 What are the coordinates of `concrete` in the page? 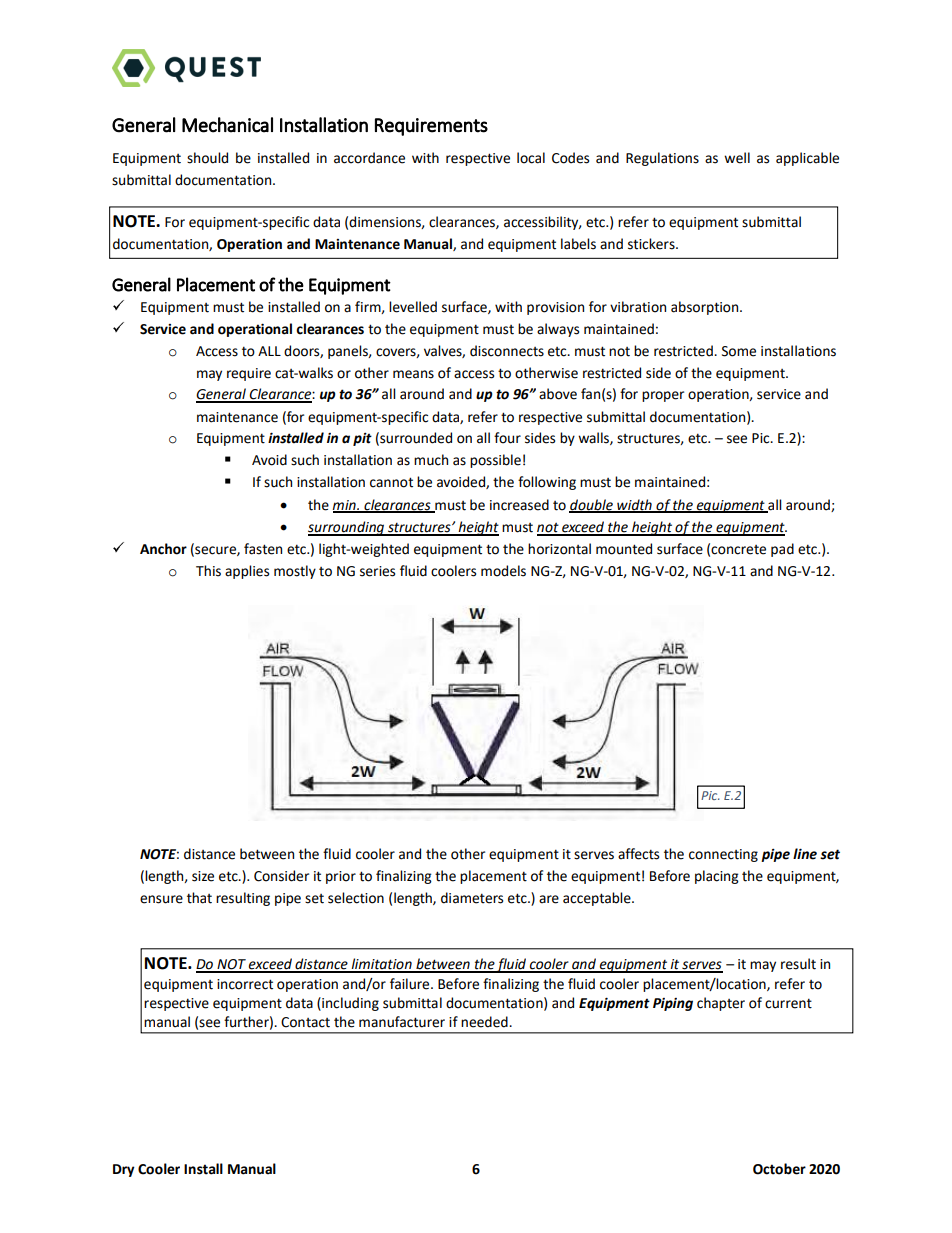 It's located at (738, 550).
